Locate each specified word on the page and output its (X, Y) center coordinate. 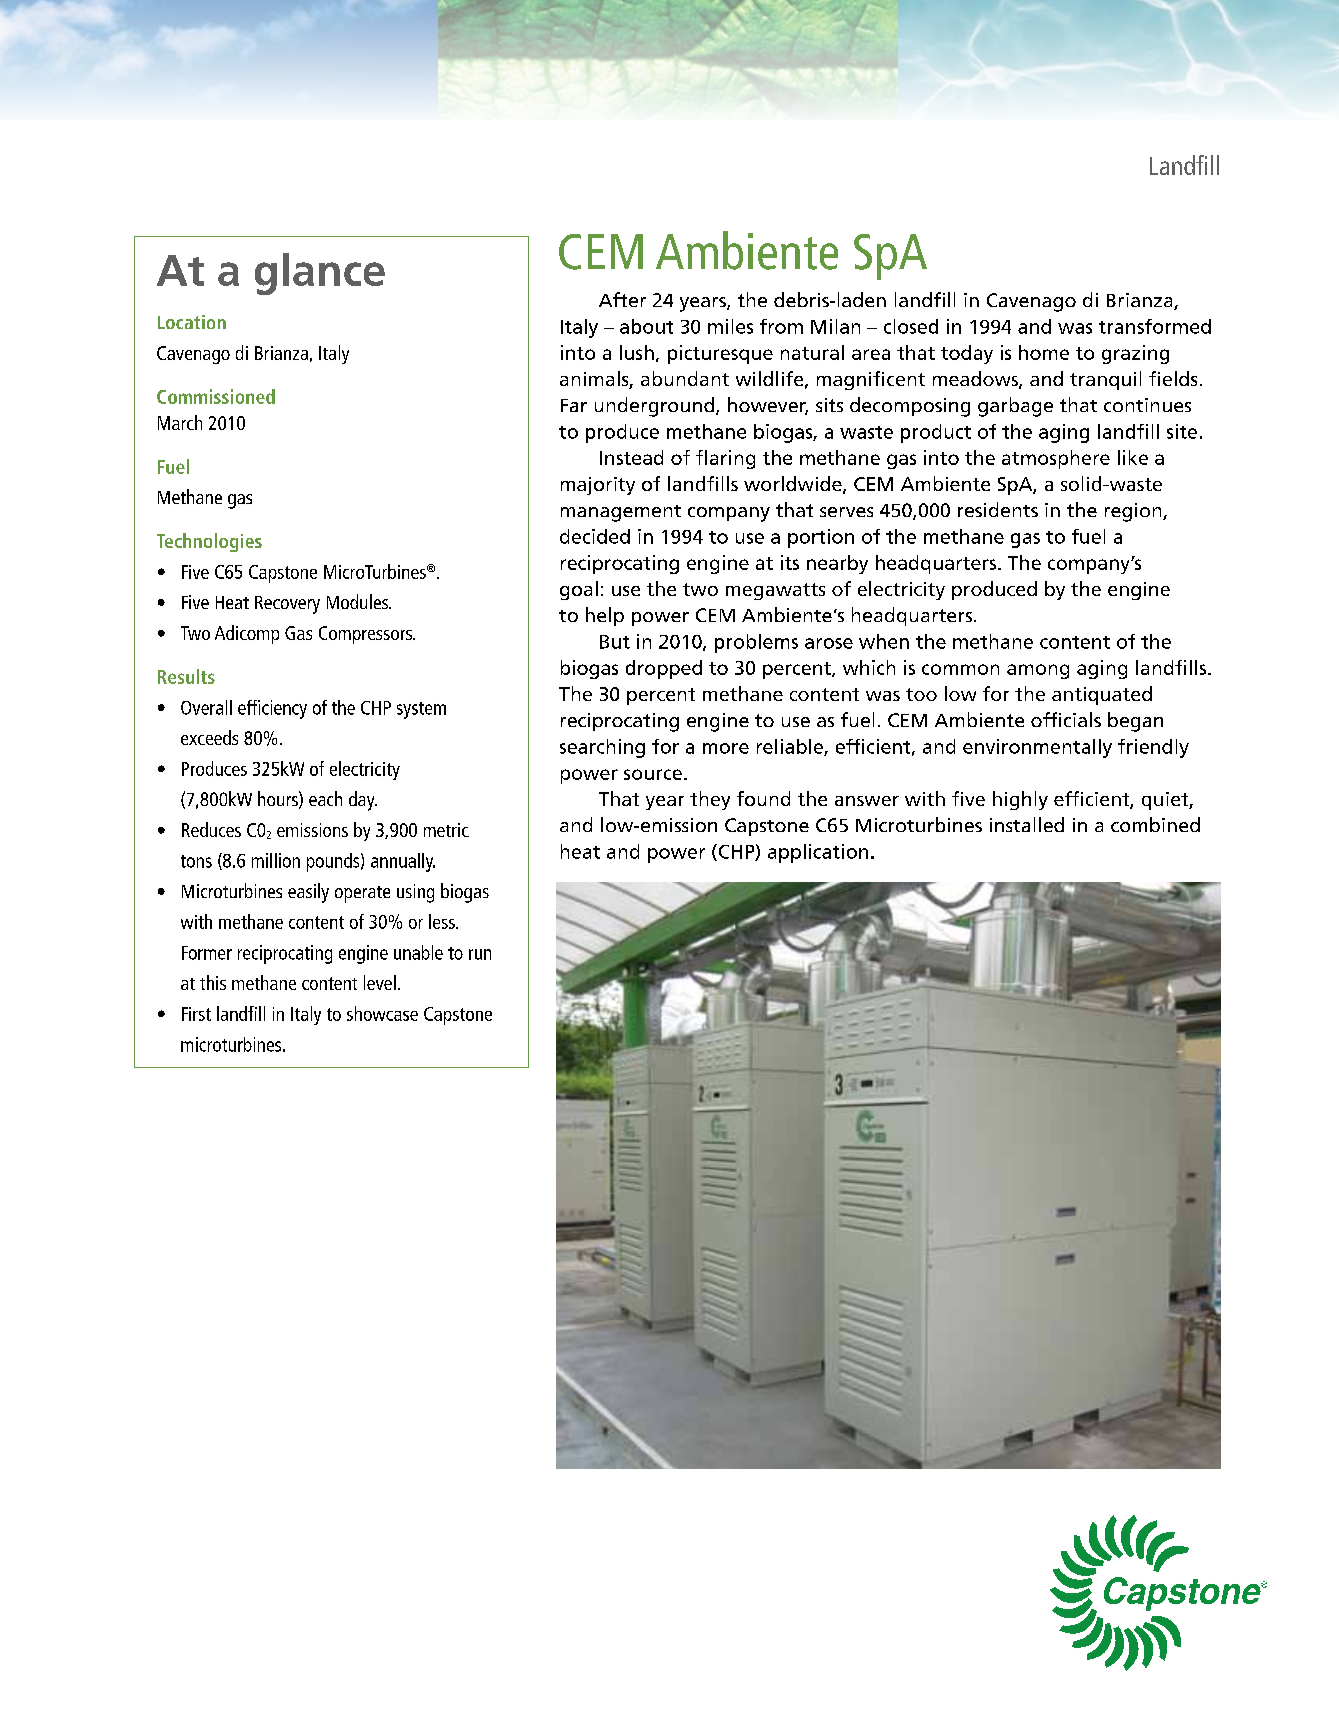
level (380, 982)
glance (320, 274)
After (622, 299)
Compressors (367, 635)
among (1038, 671)
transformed (1155, 326)
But (615, 642)
